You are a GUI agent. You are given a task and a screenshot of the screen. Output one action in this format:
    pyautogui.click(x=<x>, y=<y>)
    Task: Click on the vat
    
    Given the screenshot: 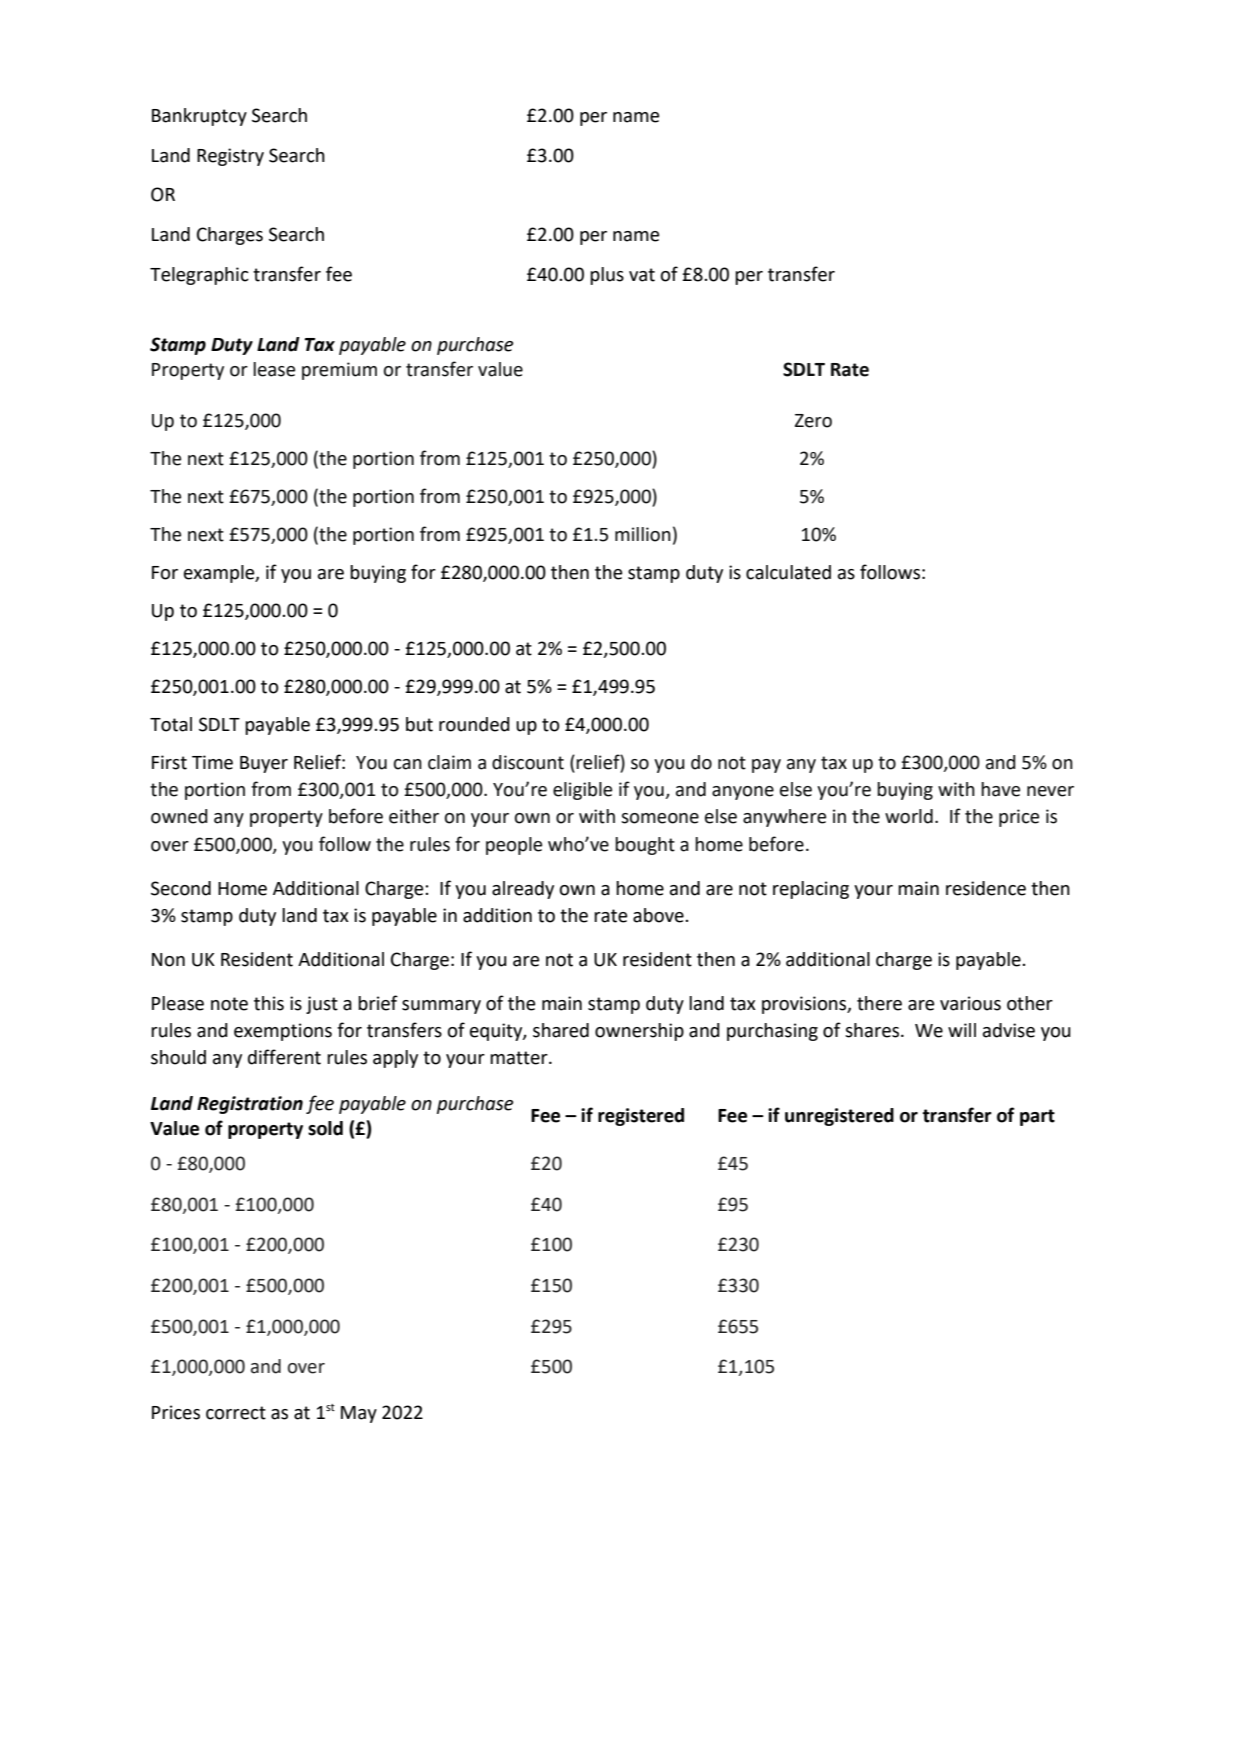 What is the action you would take?
    pyautogui.click(x=642, y=275)
